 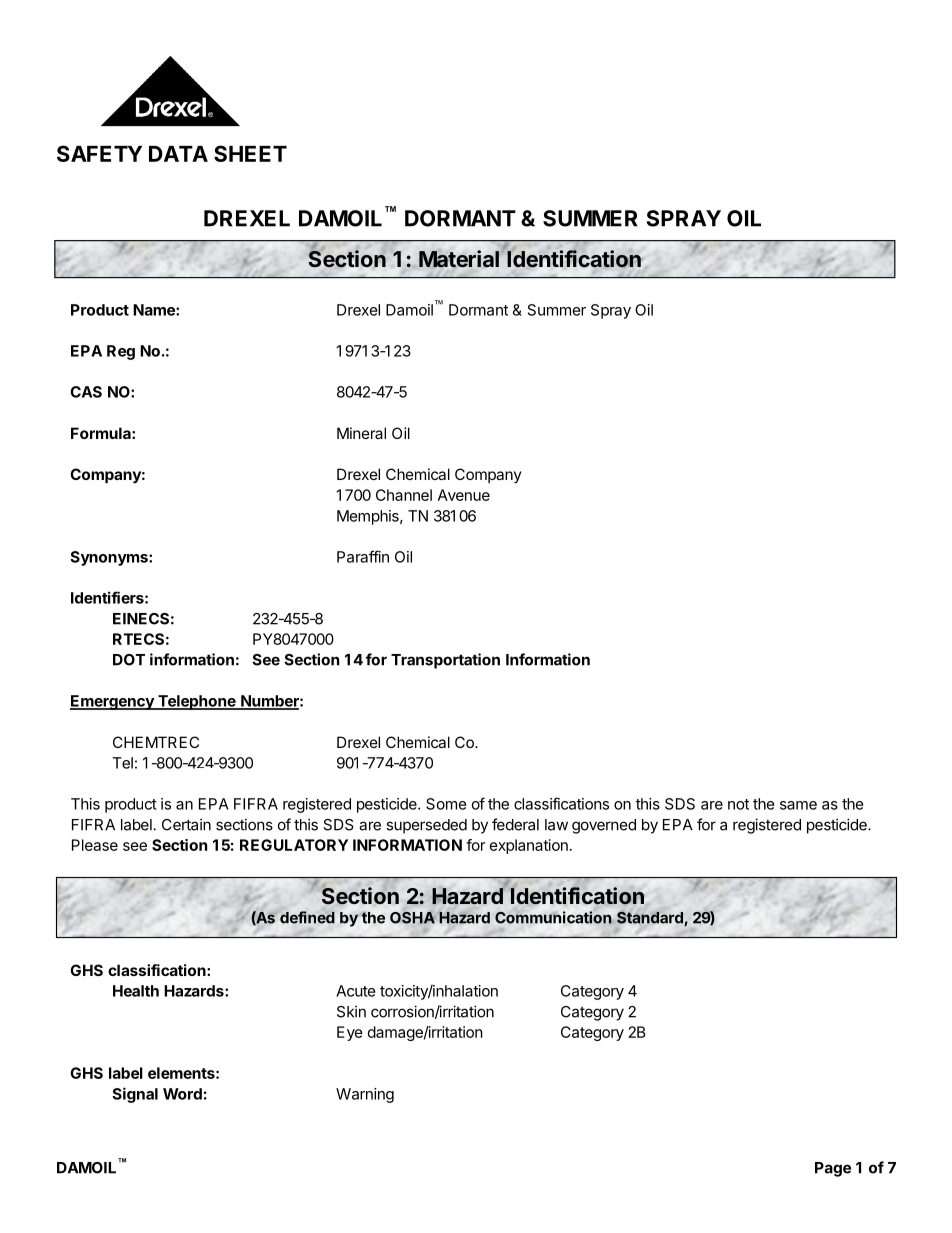 I want to click on Word, so click(x=182, y=1094).
